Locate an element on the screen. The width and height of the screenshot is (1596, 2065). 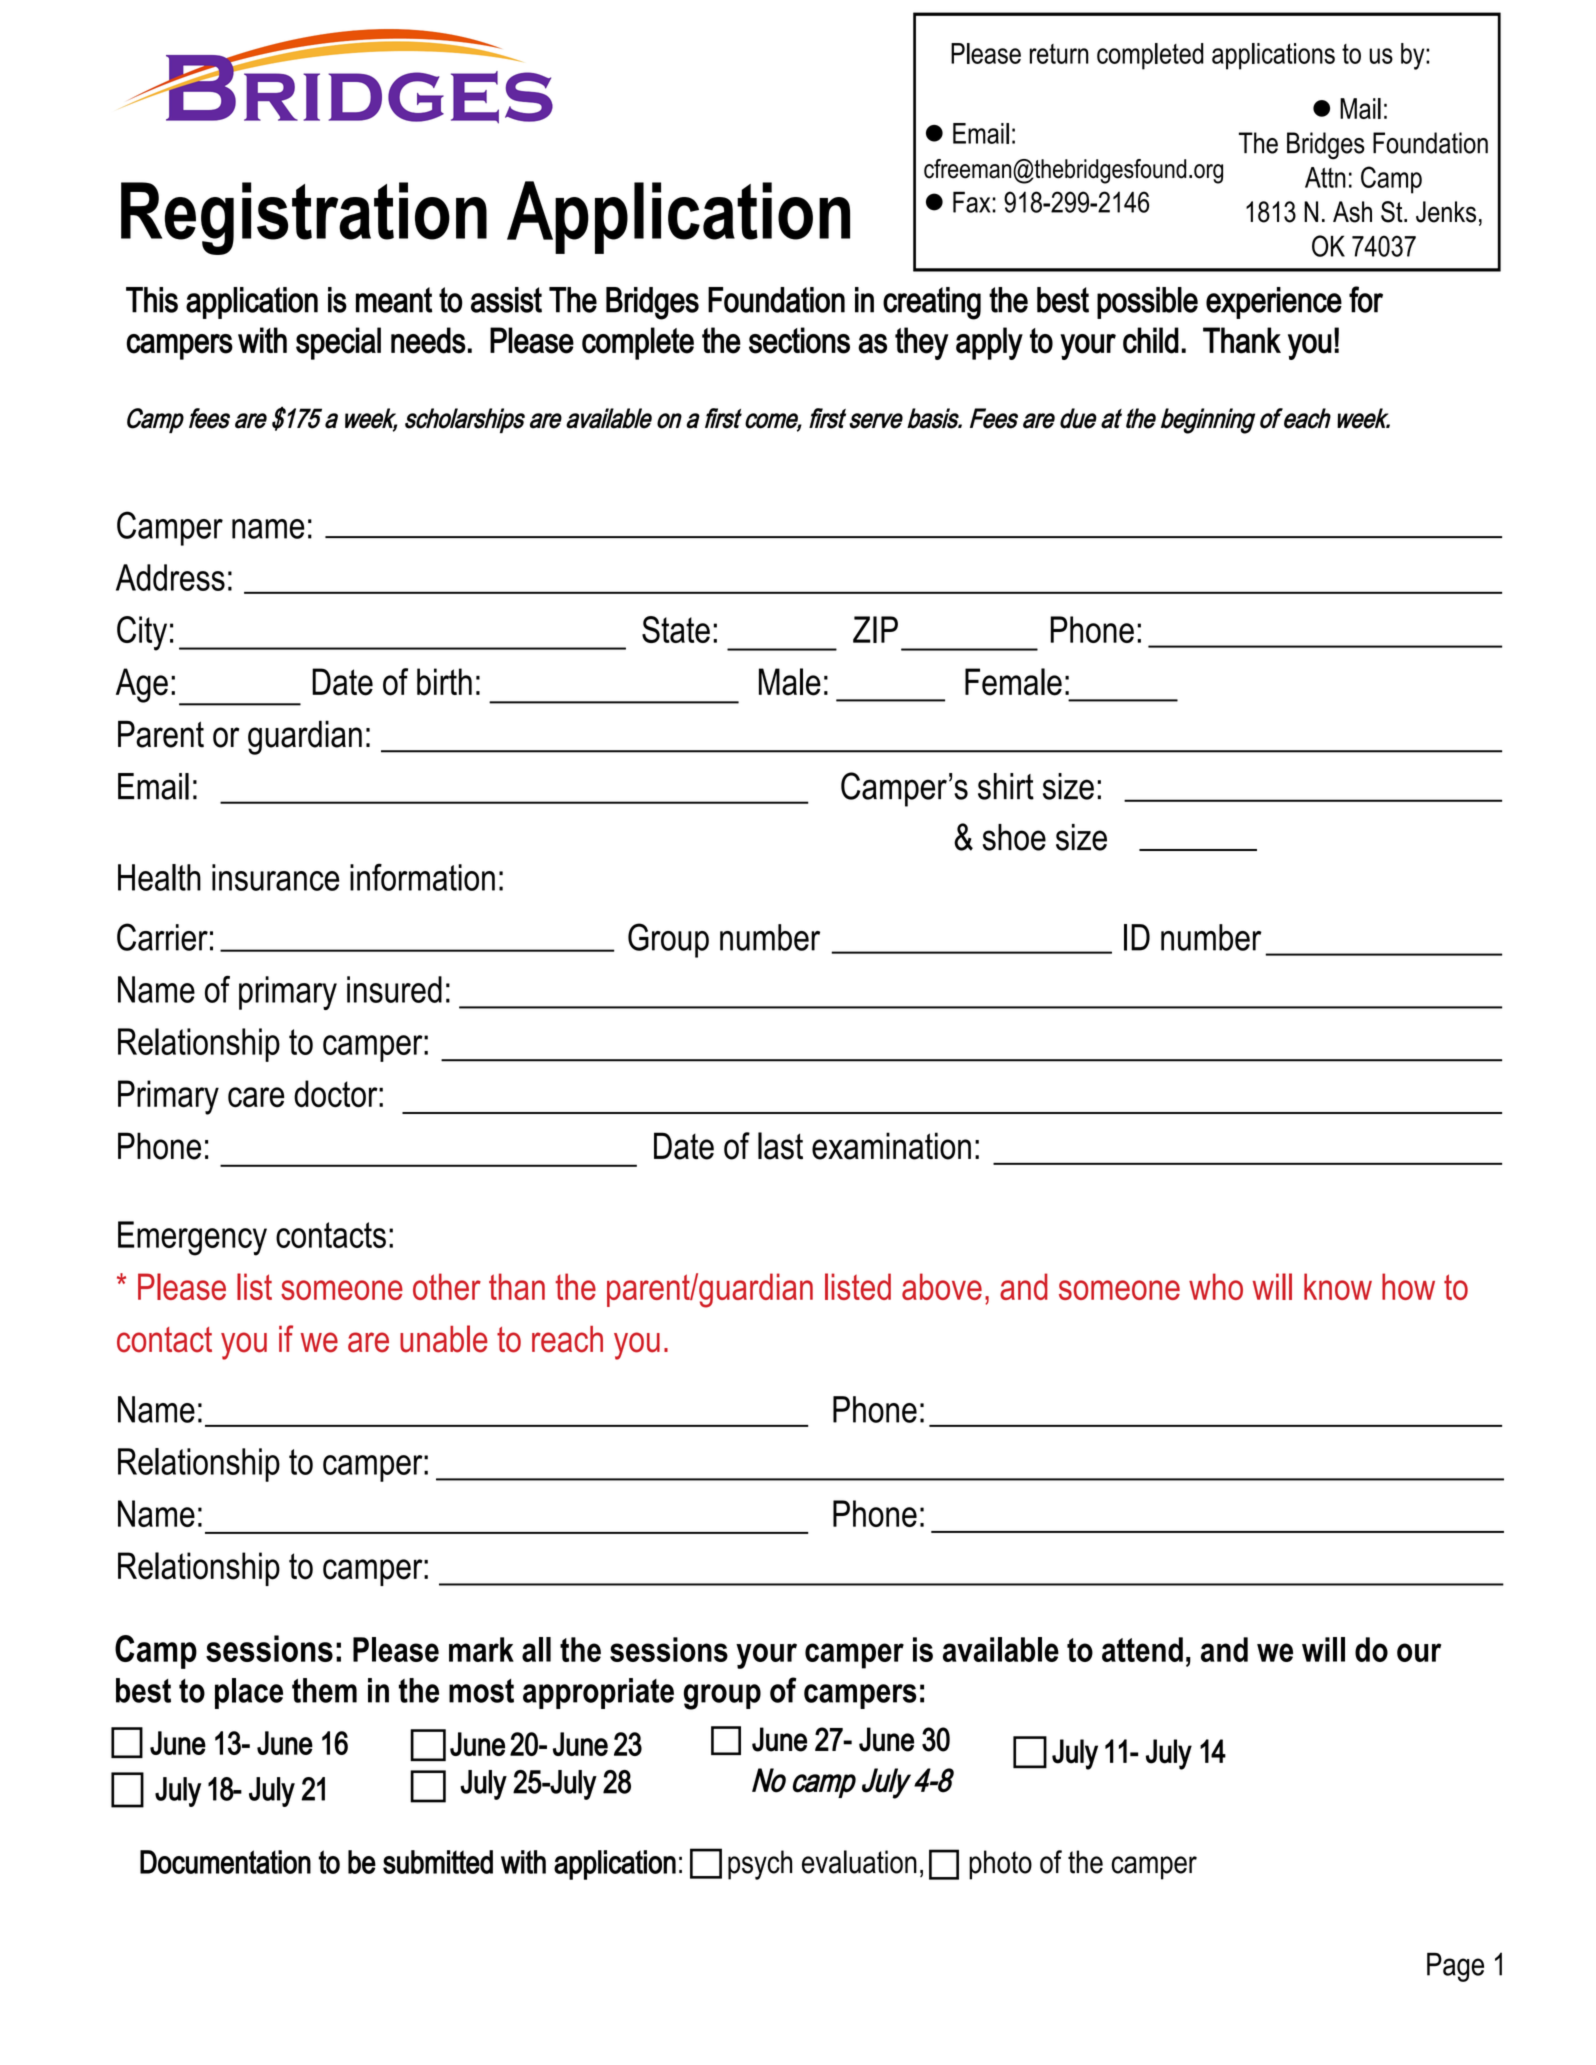
shoe is located at coordinates (1014, 837).
